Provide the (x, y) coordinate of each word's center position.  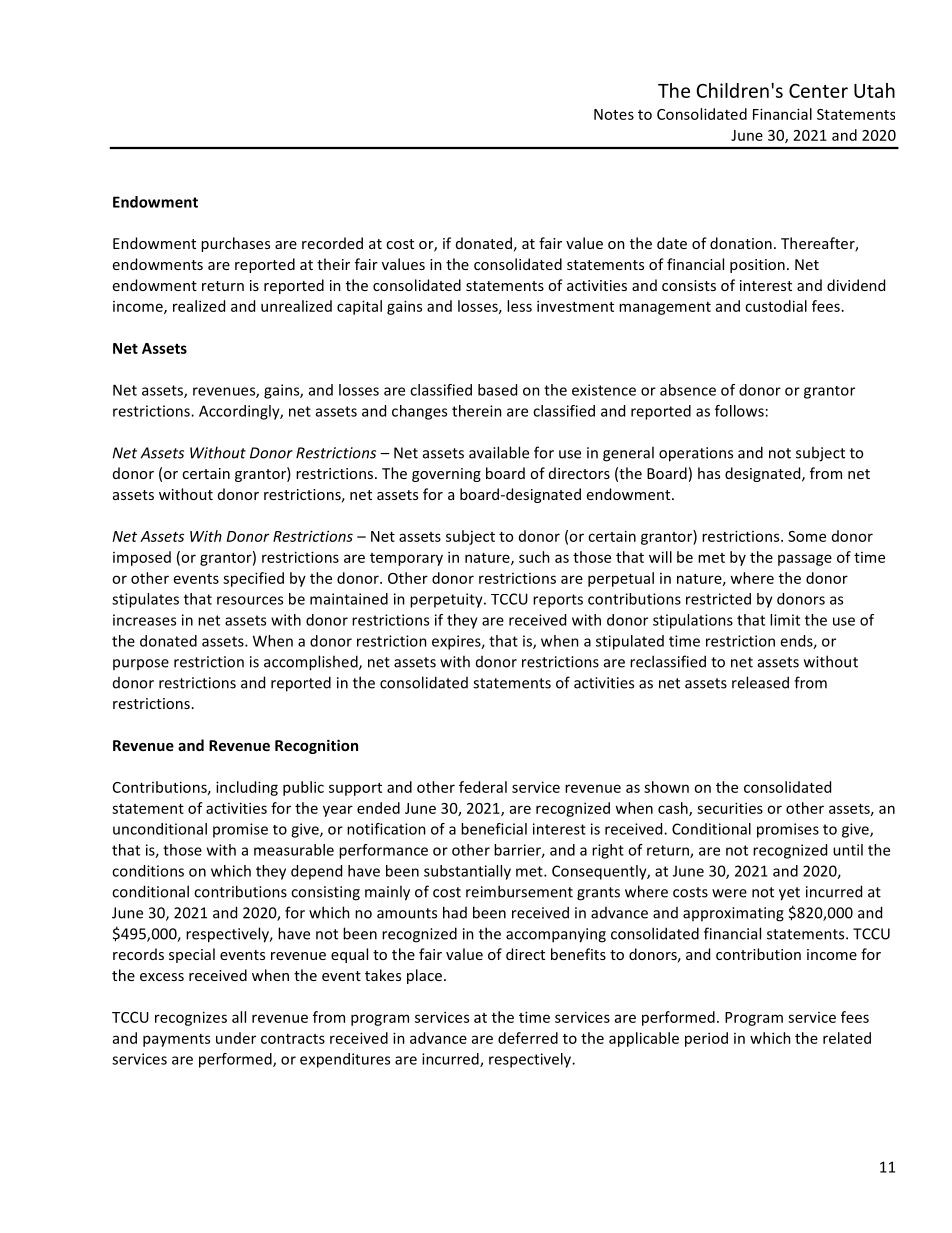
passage (805, 560)
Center (818, 90)
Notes (614, 114)
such (534, 557)
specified (253, 579)
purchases (235, 244)
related (847, 1038)
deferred (528, 1038)
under (236, 1038)
